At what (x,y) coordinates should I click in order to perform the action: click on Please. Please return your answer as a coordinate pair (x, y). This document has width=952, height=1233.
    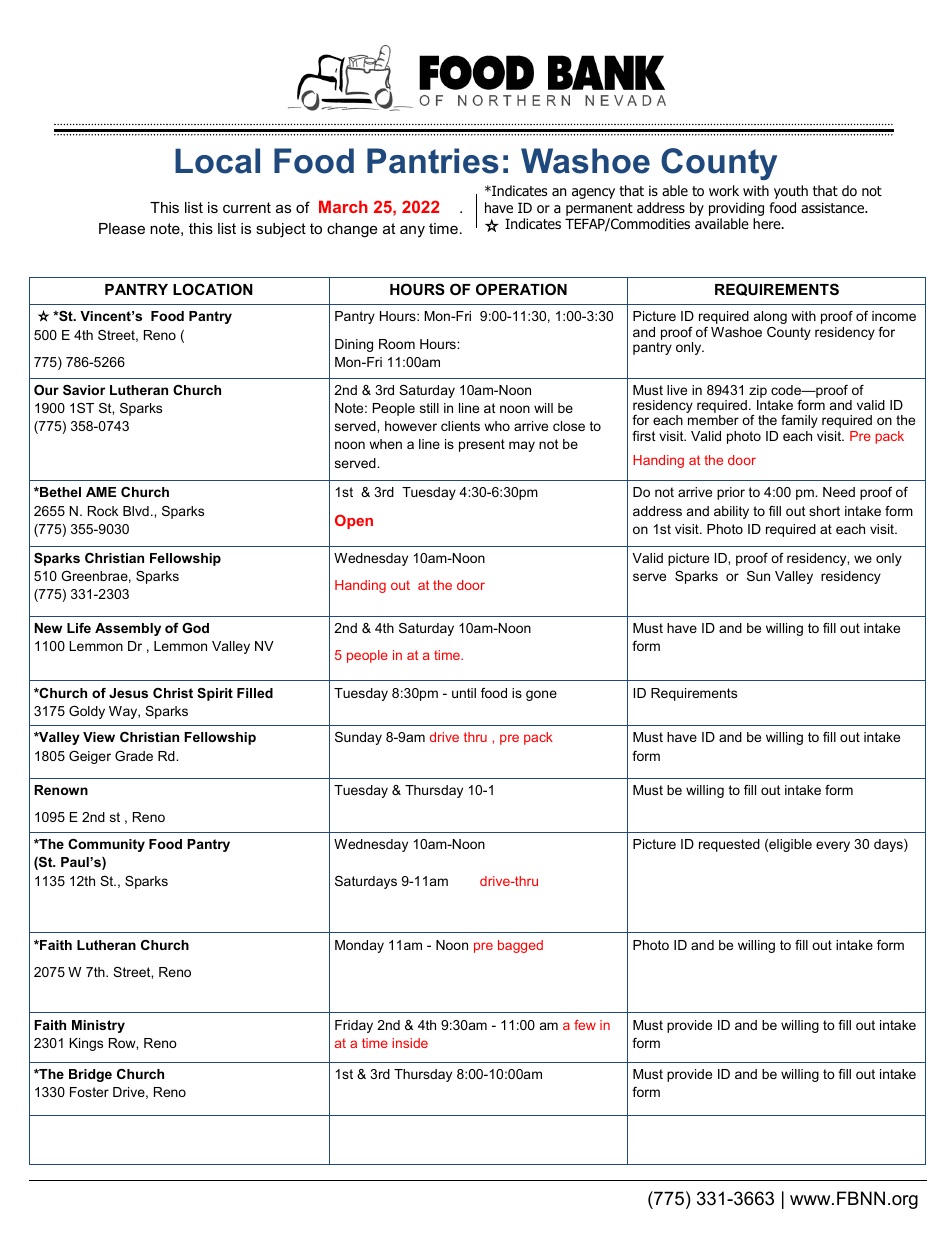
    Looking at the image, I should click on (122, 228).
